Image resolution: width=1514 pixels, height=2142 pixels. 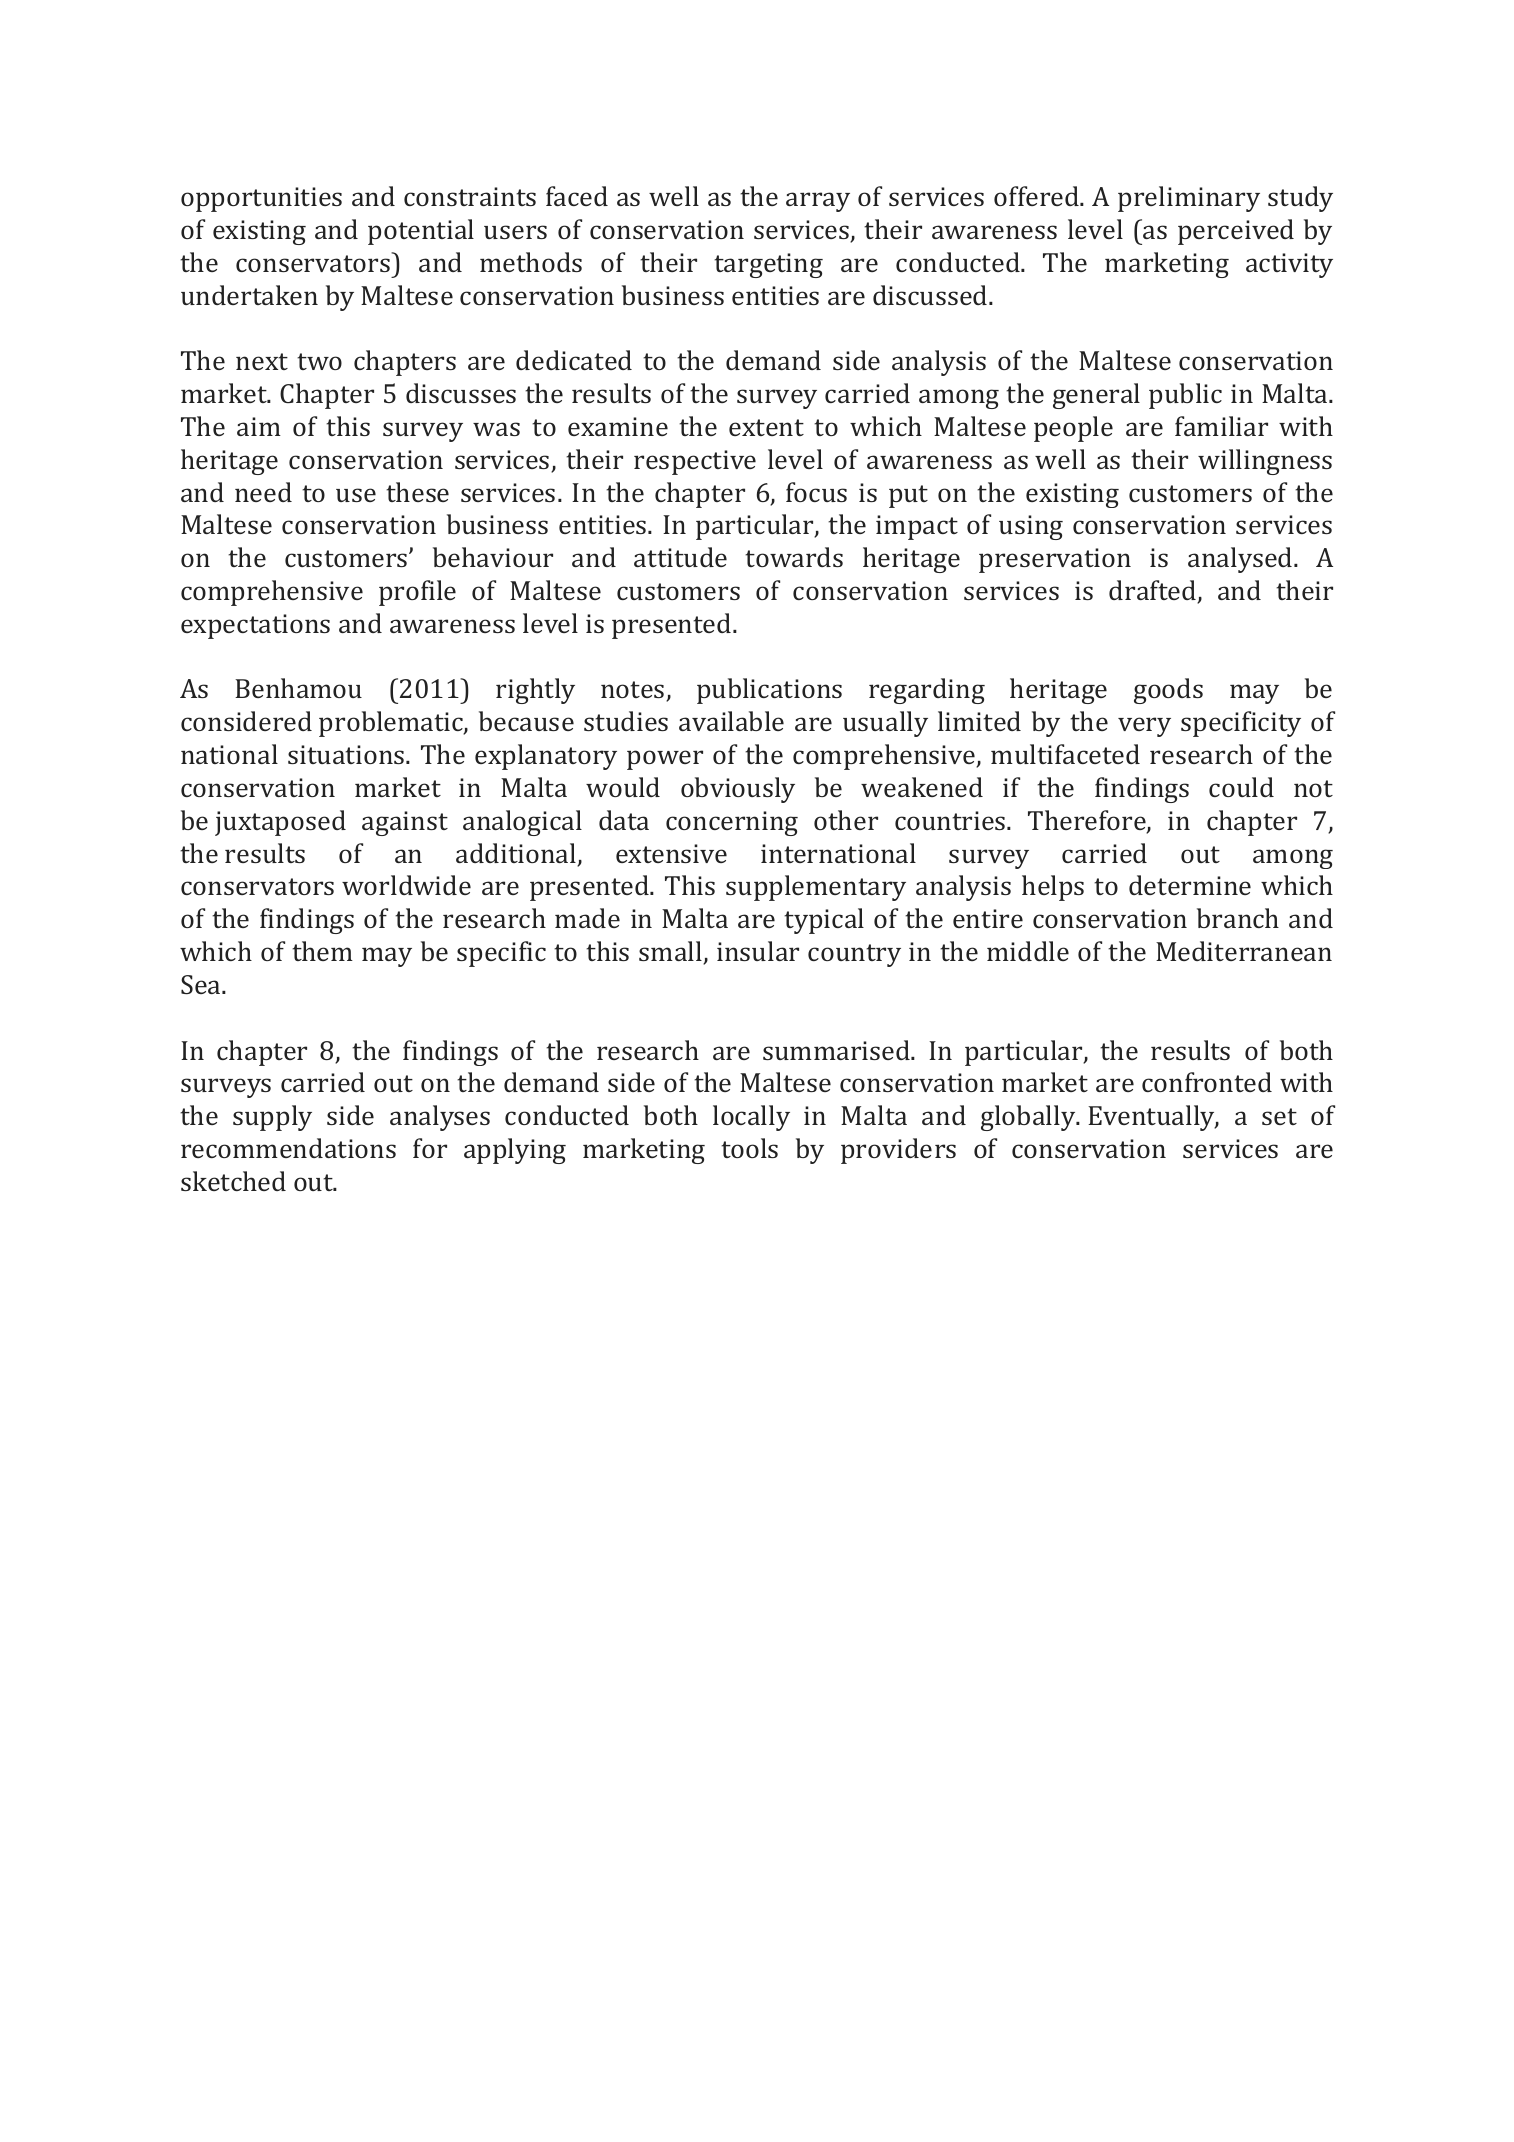 I want to click on preliminary, so click(x=1189, y=199).
